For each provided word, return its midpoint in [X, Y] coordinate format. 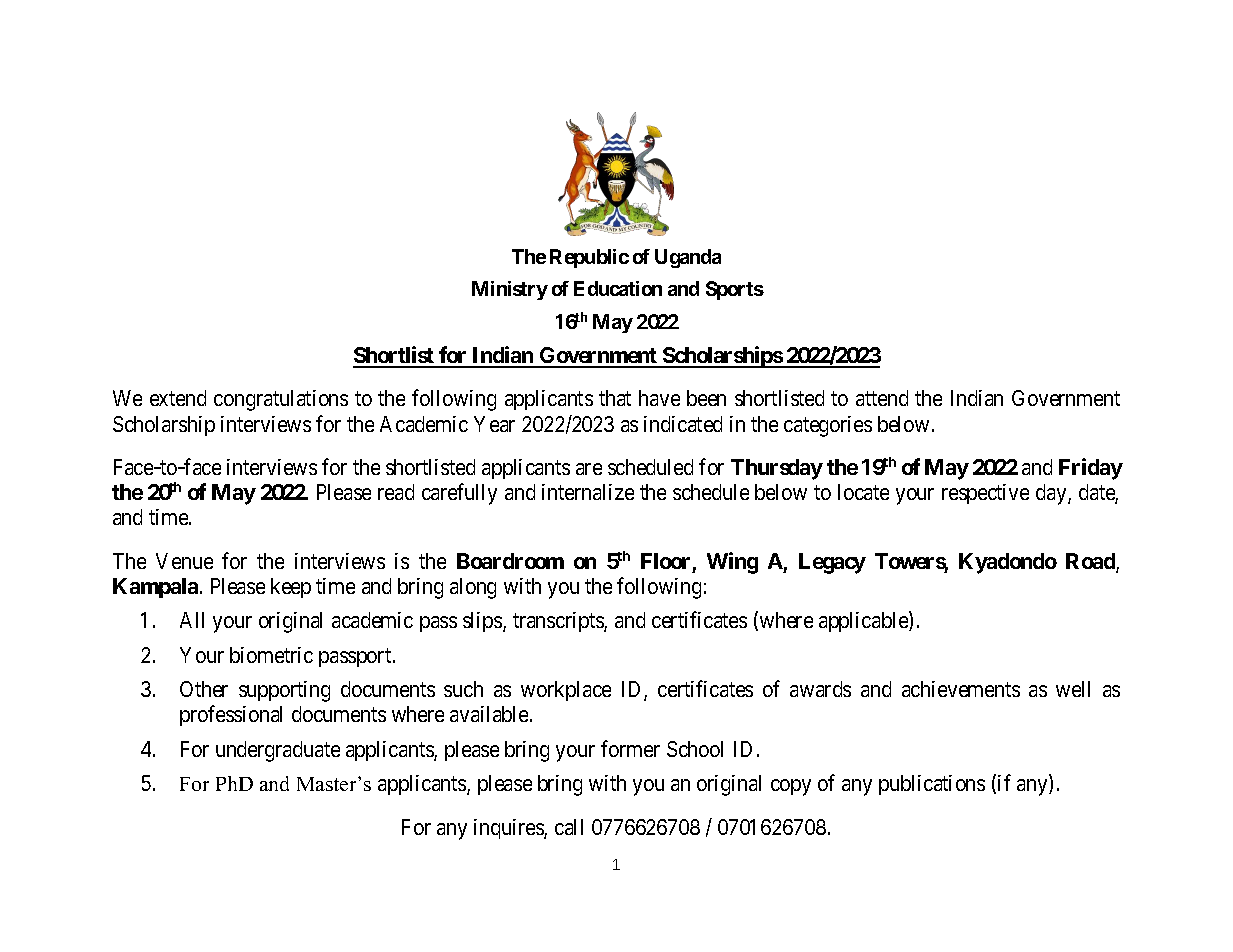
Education [618, 288]
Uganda [688, 258]
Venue [184, 561]
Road [1091, 562]
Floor [665, 561]
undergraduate [278, 751]
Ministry [510, 290]
